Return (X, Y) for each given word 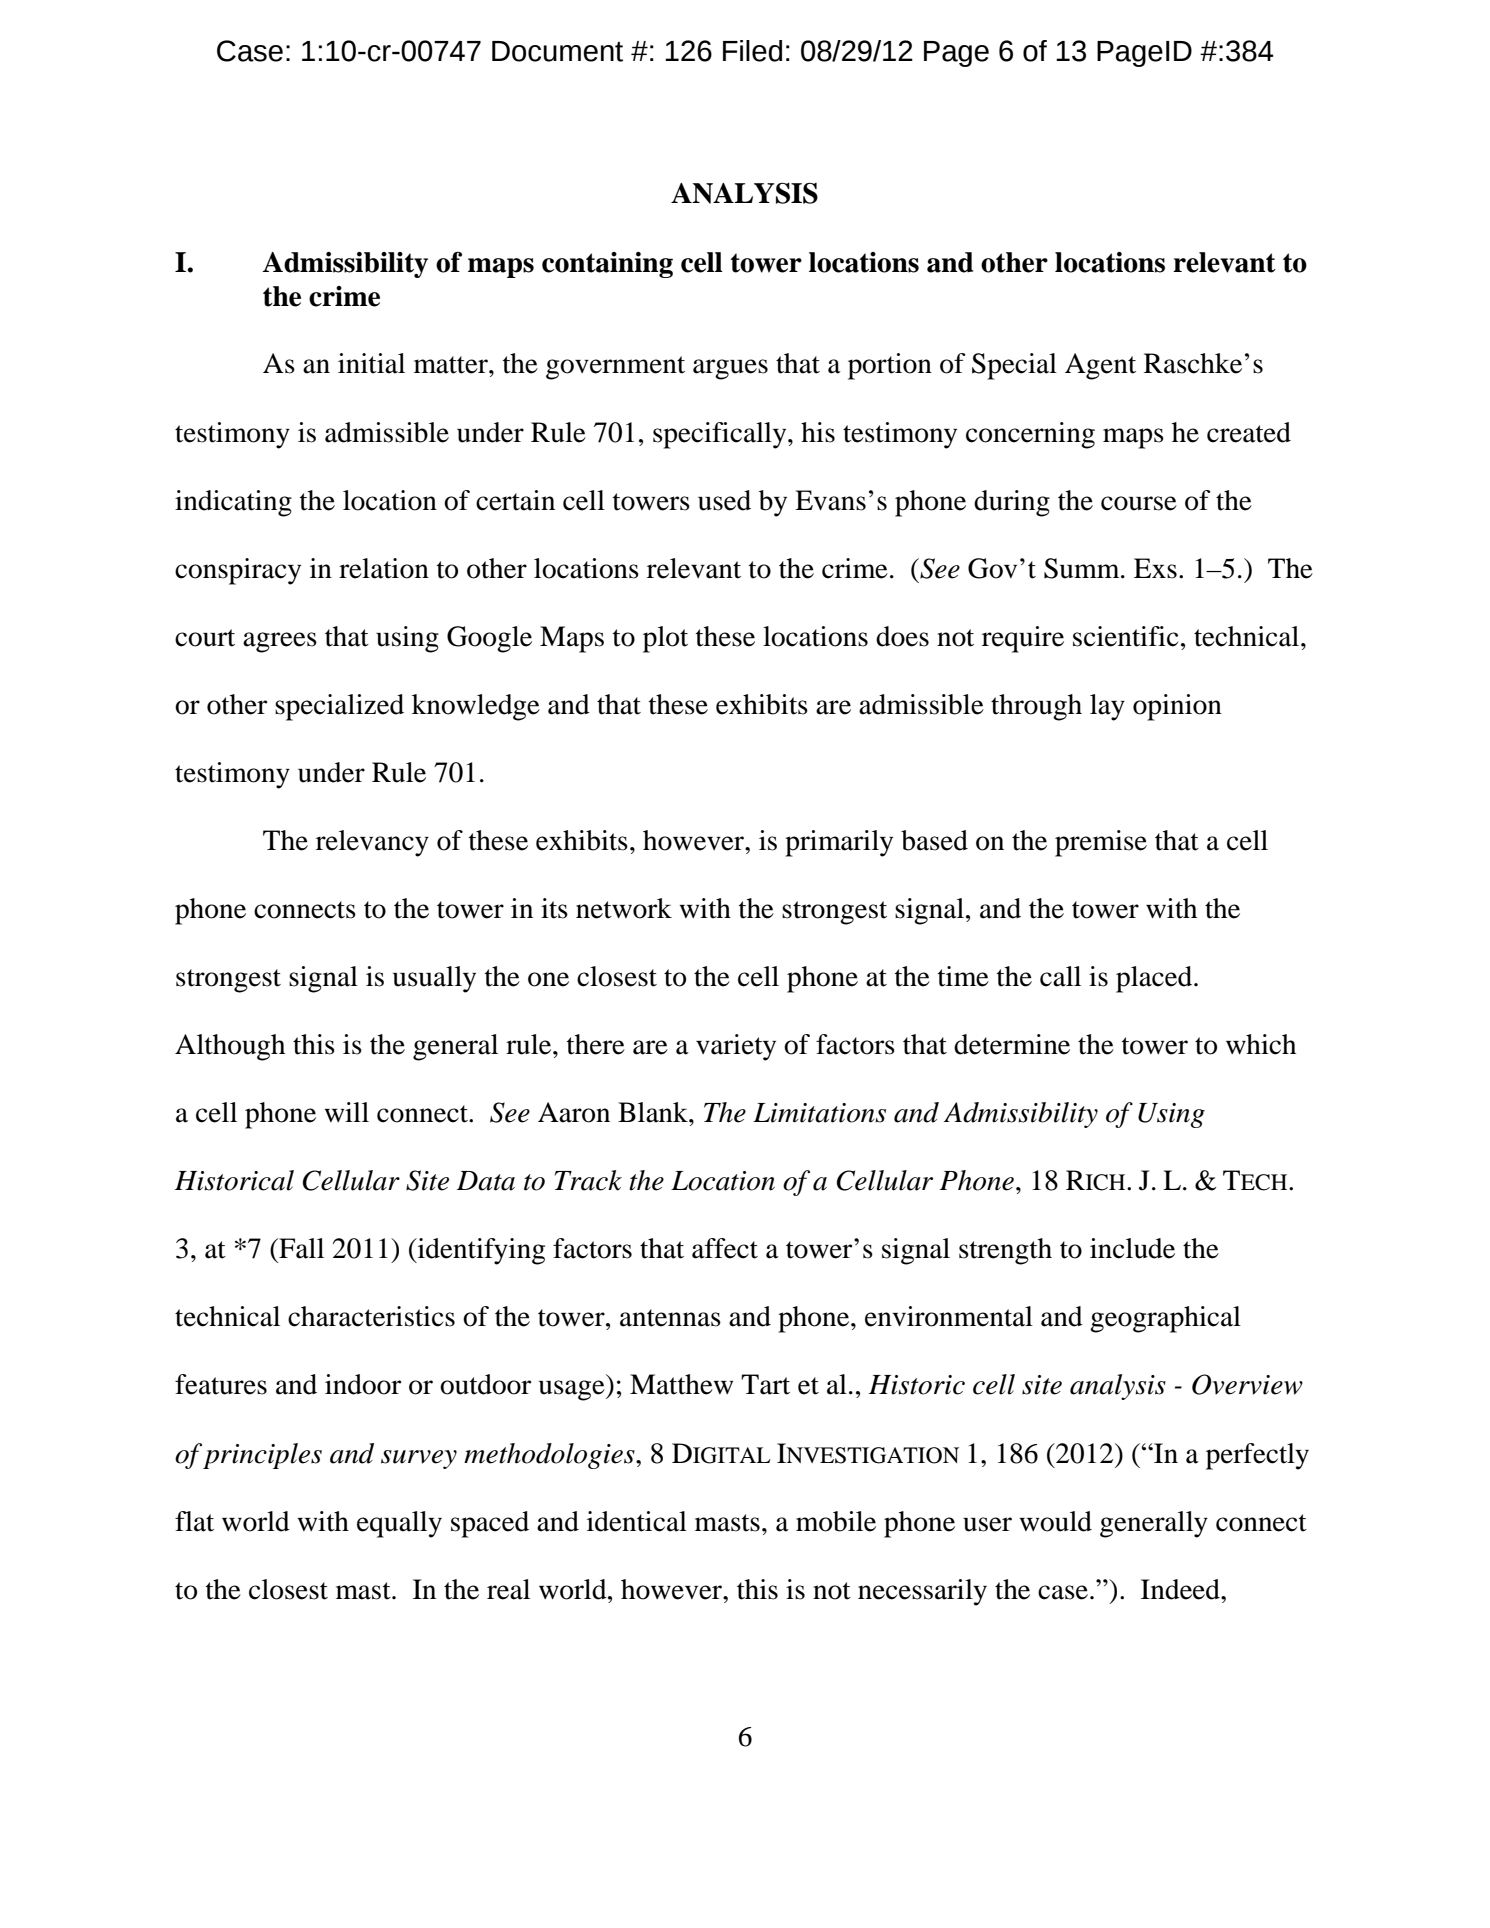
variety (736, 1047)
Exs (1155, 568)
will (346, 1112)
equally (399, 1524)
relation (384, 568)
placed (1155, 979)
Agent (1100, 366)
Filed (752, 51)
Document (557, 51)
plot (665, 639)
